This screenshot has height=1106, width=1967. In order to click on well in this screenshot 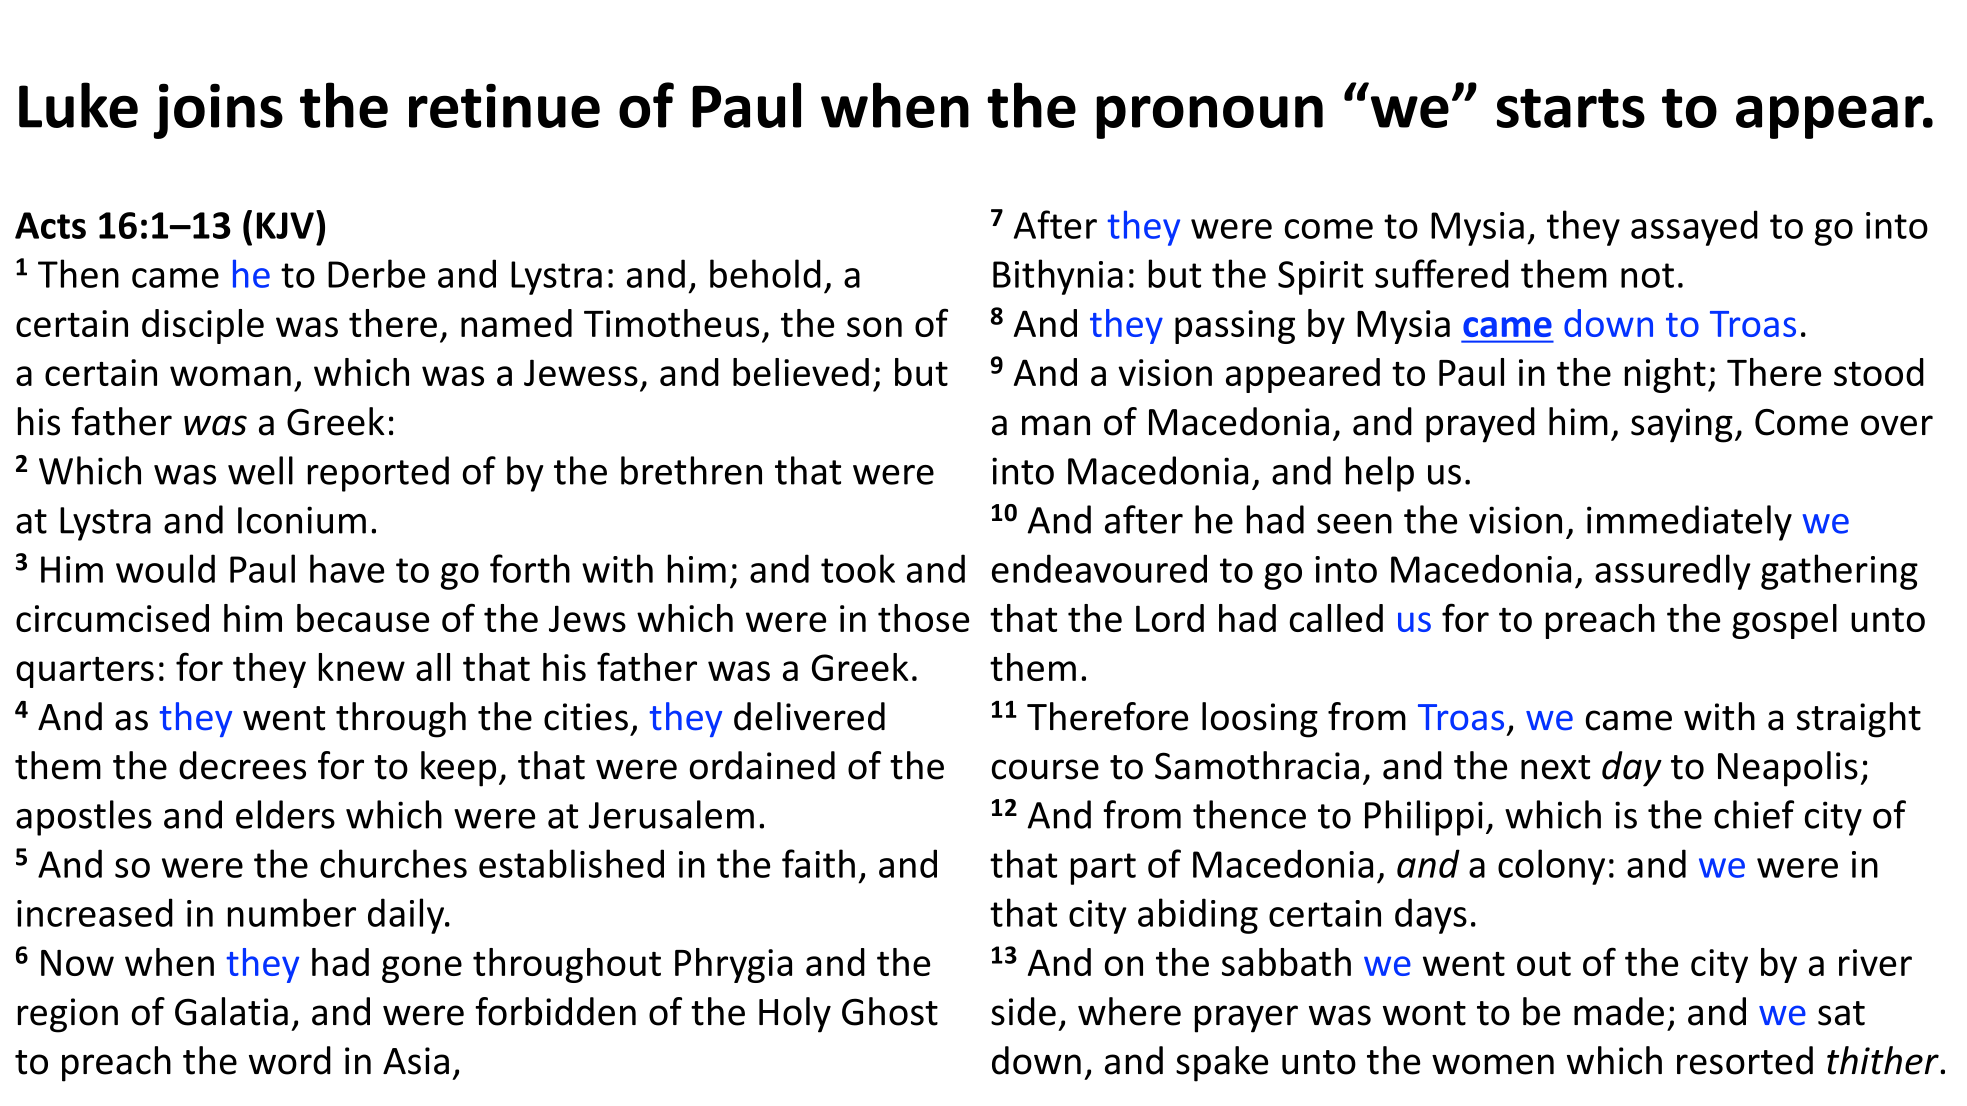, I will do `click(260, 470)`.
